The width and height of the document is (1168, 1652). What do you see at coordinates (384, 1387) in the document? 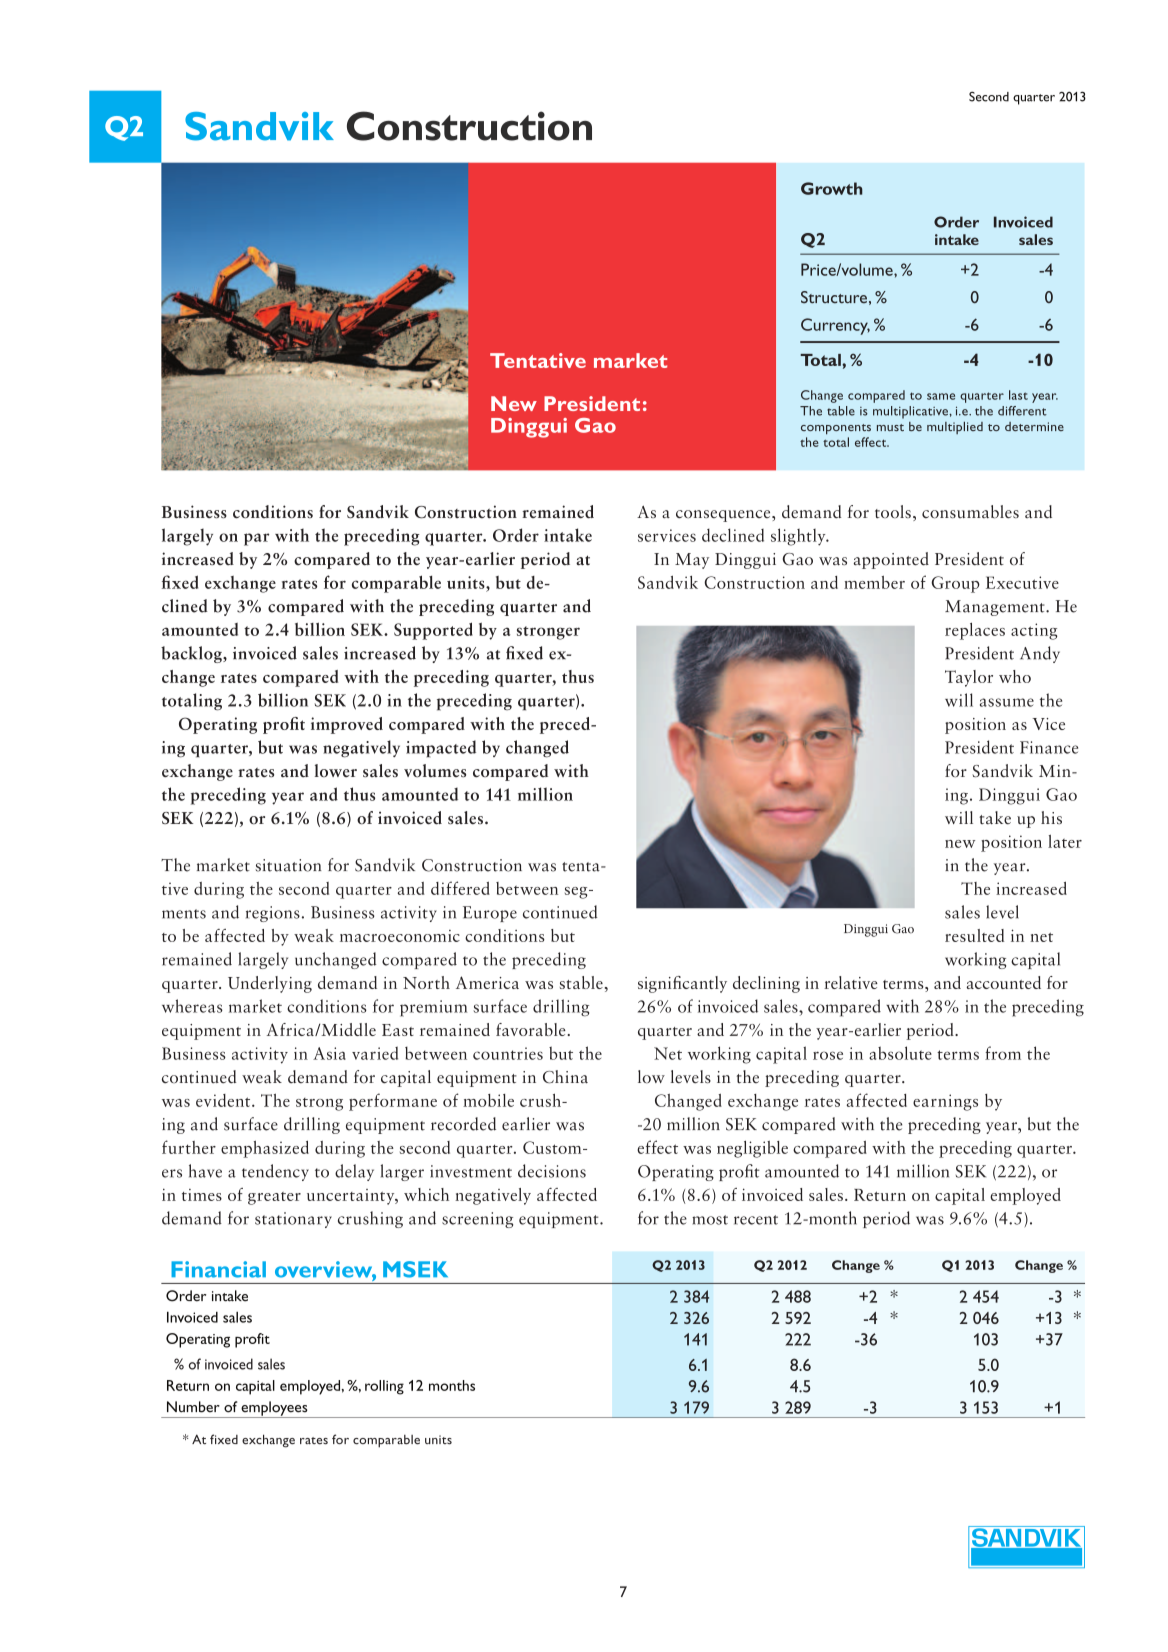
I see `rolling` at bounding box center [384, 1387].
